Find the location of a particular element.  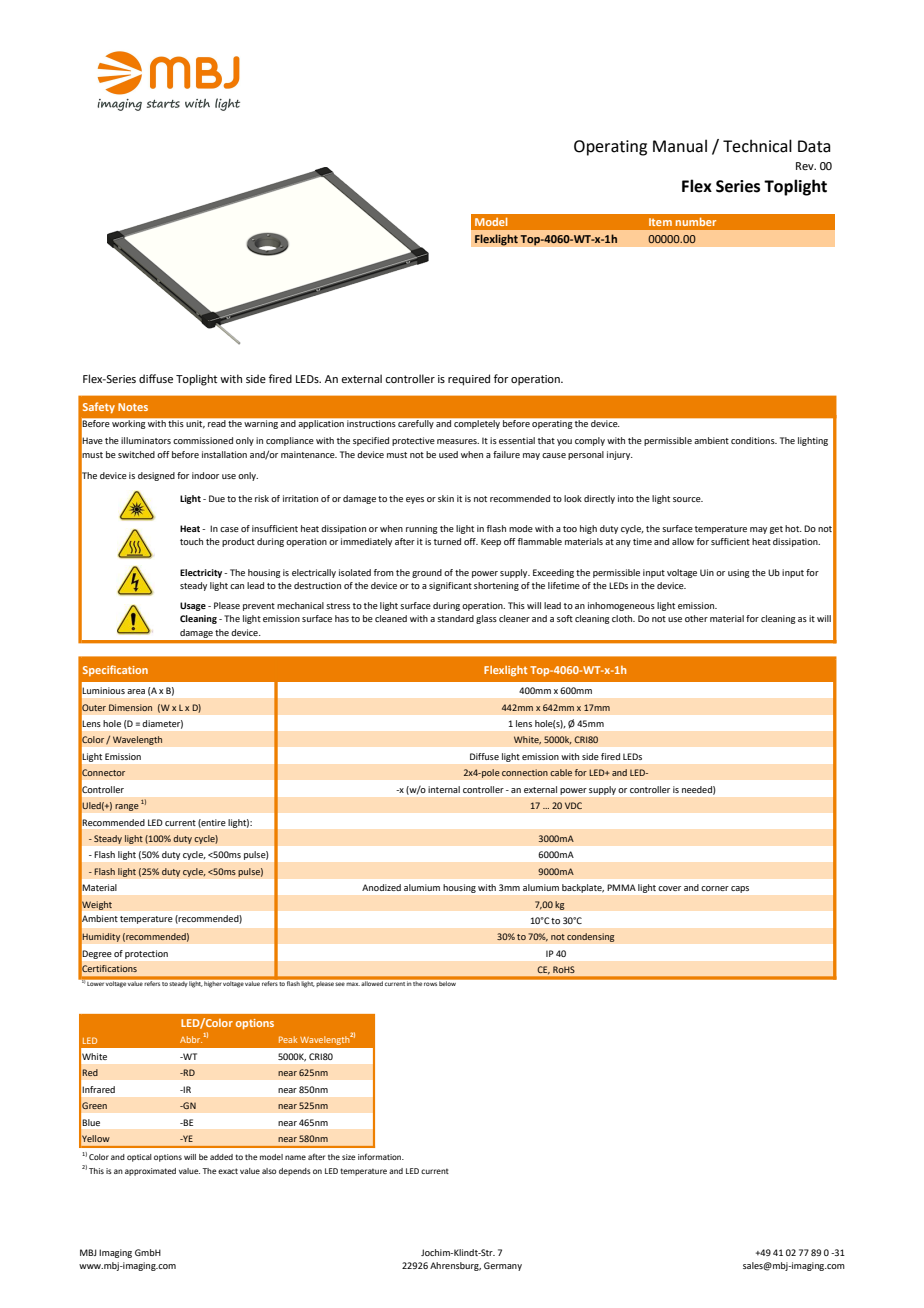

Item is located at coordinates (660, 222).
